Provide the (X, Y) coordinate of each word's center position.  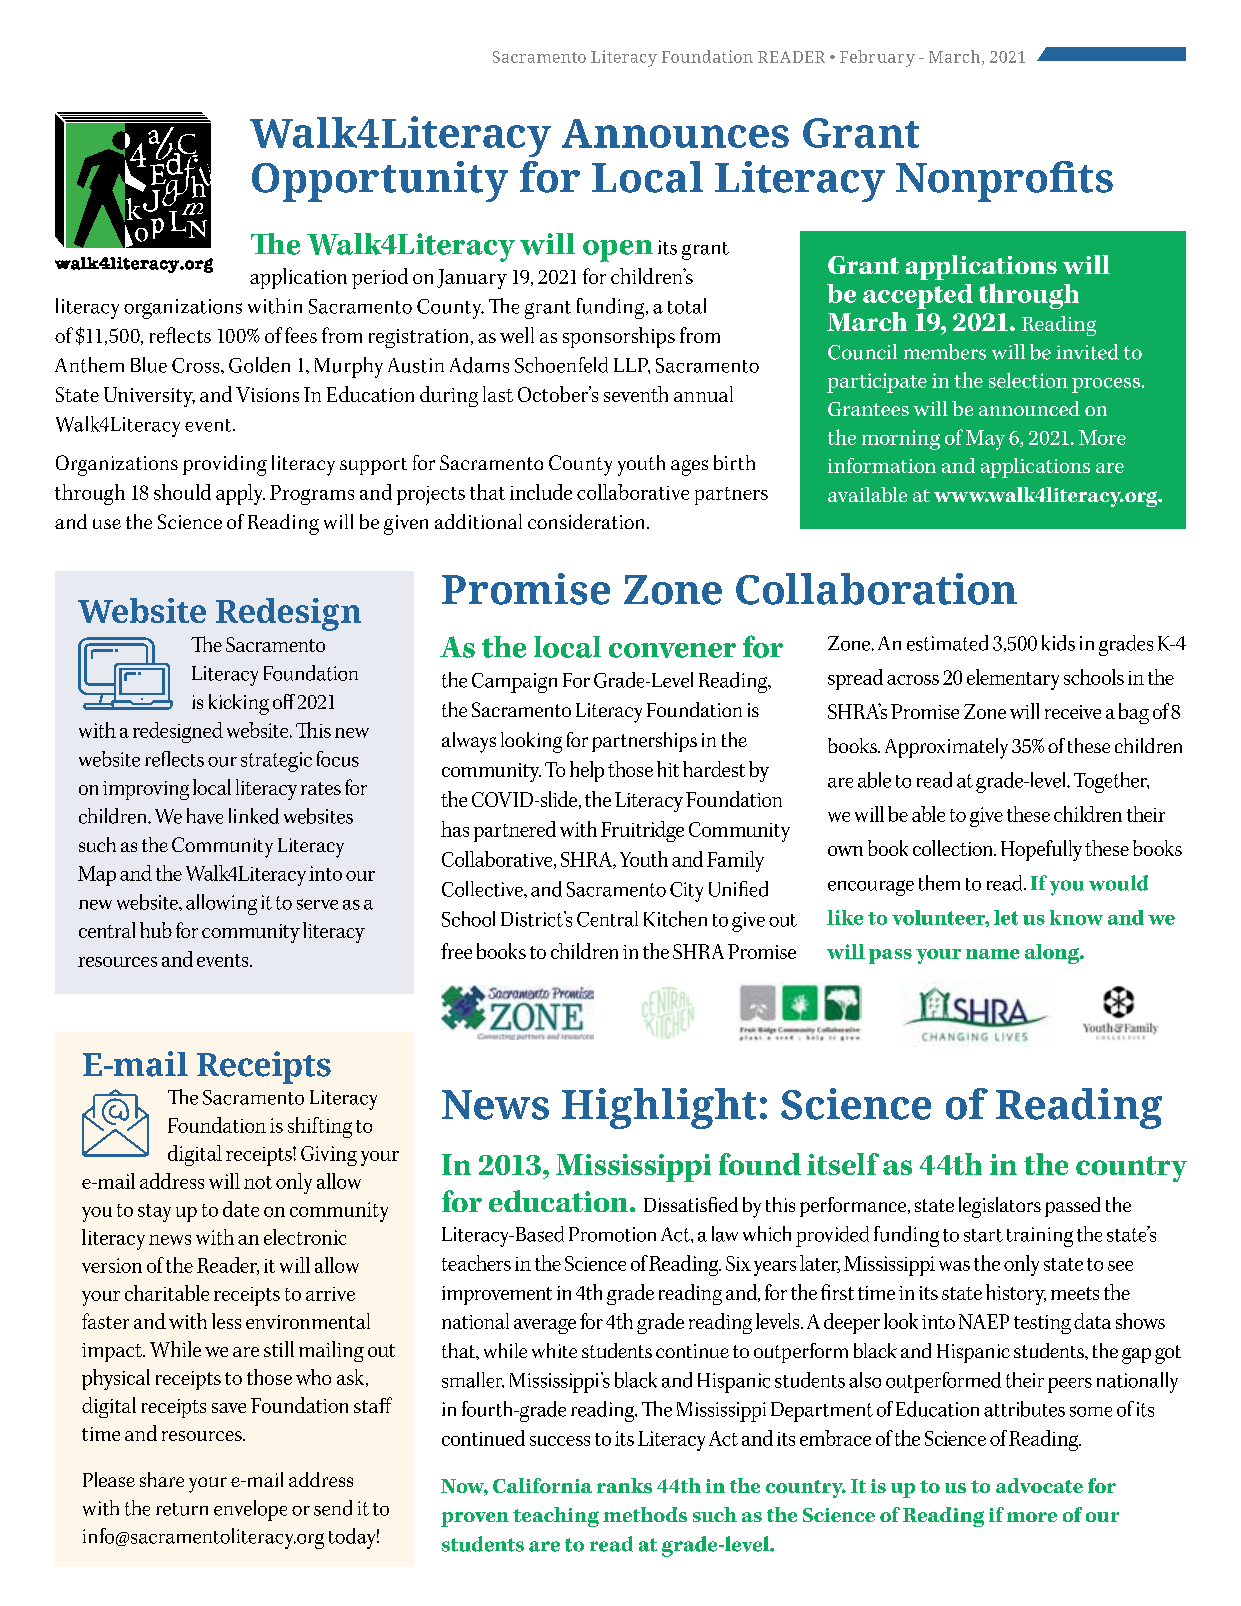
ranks (624, 1485)
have (205, 816)
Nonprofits (1004, 181)
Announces (675, 133)
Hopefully (1041, 850)
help (587, 771)
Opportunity (380, 181)
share (162, 1479)
